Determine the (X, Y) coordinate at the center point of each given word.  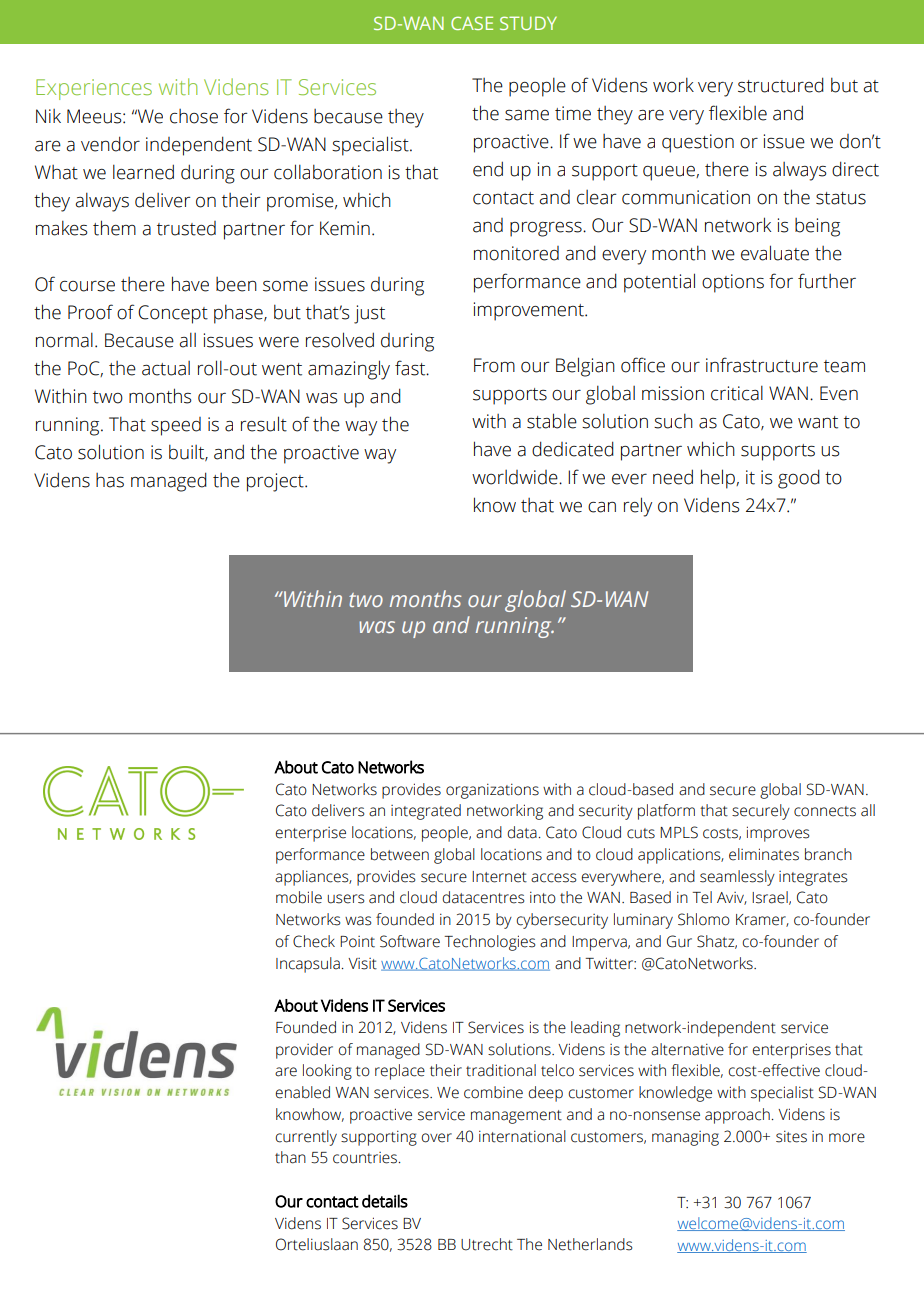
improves (778, 834)
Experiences (94, 89)
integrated (426, 812)
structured (781, 85)
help (719, 479)
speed (176, 426)
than (290, 1157)
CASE (472, 23)
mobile (299, 897)
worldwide (516, 477)
